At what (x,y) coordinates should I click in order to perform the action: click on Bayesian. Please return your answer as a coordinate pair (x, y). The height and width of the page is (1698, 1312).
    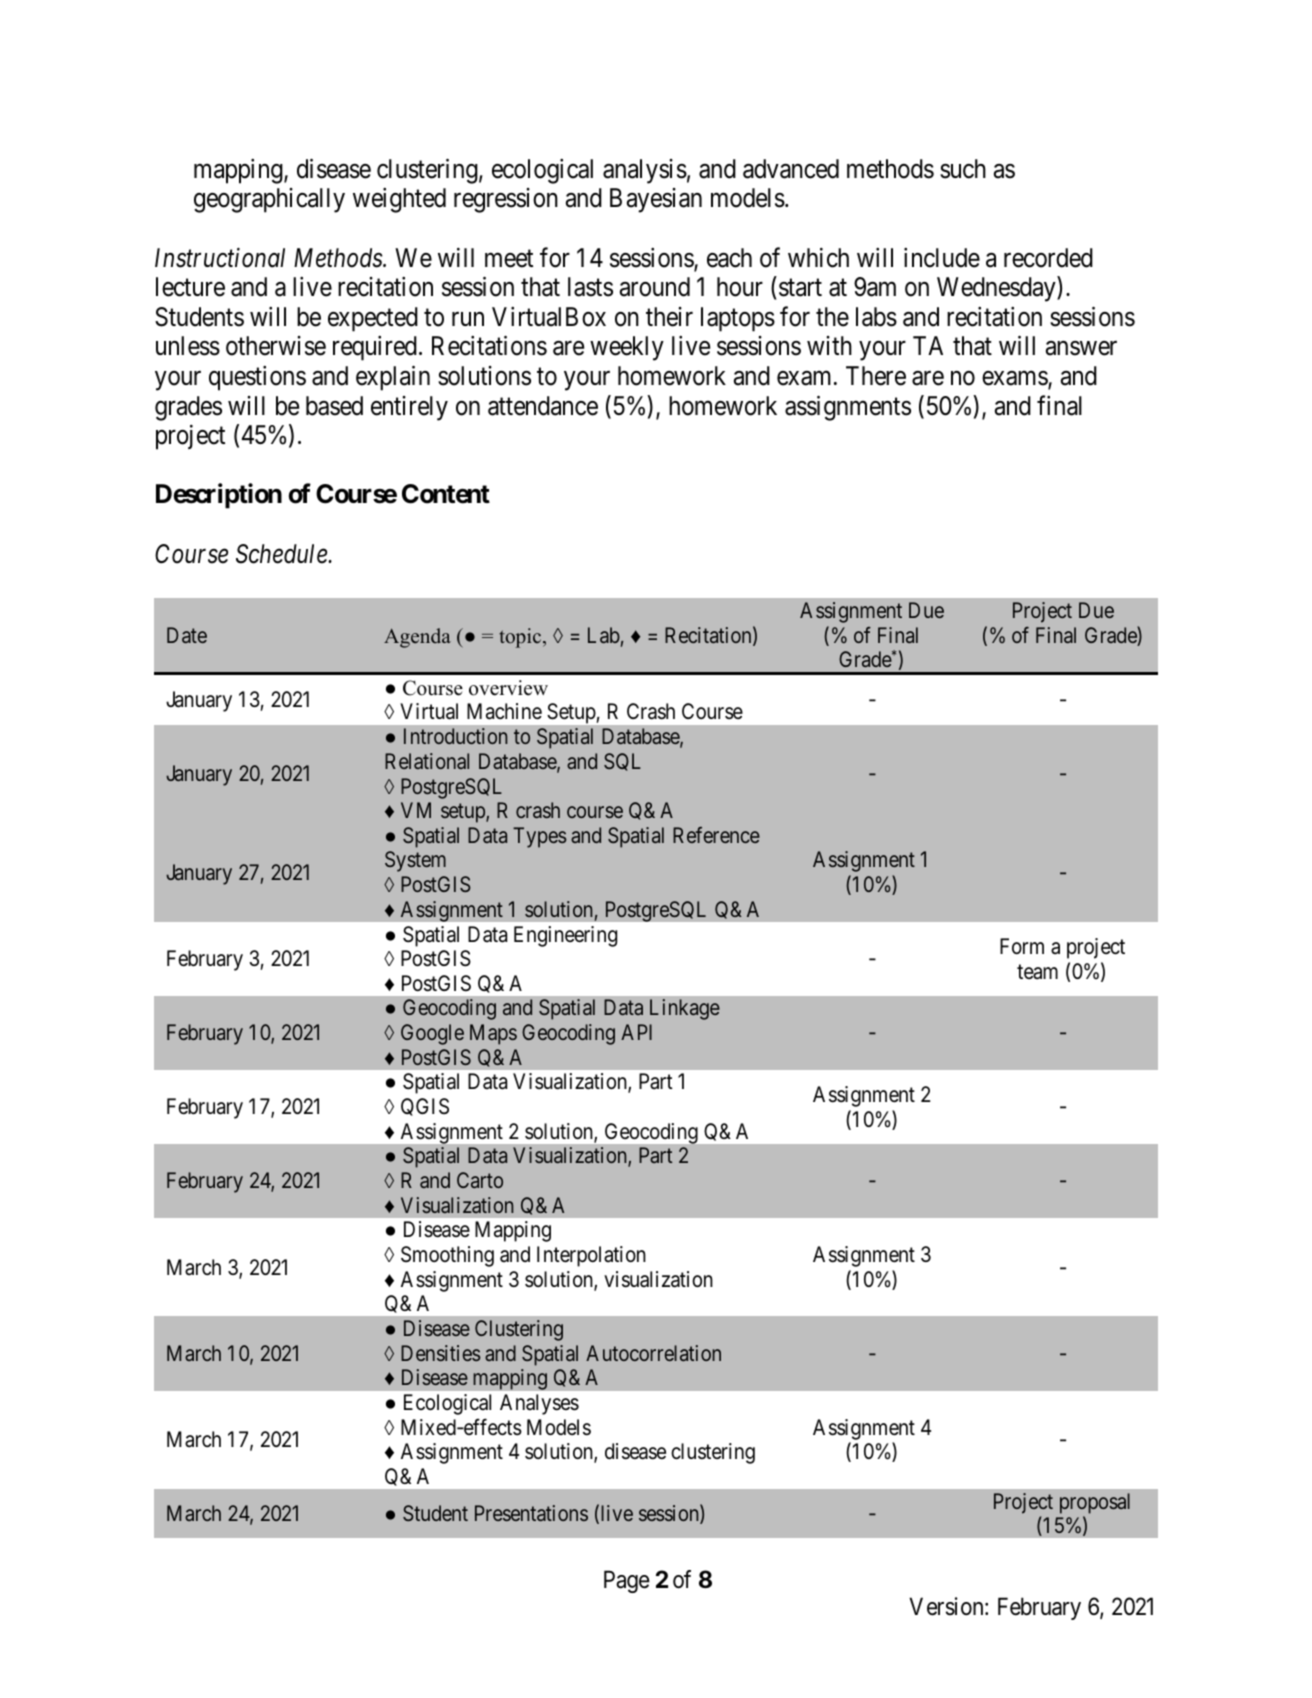
    Looking at the image, I should click on (656, 200).
